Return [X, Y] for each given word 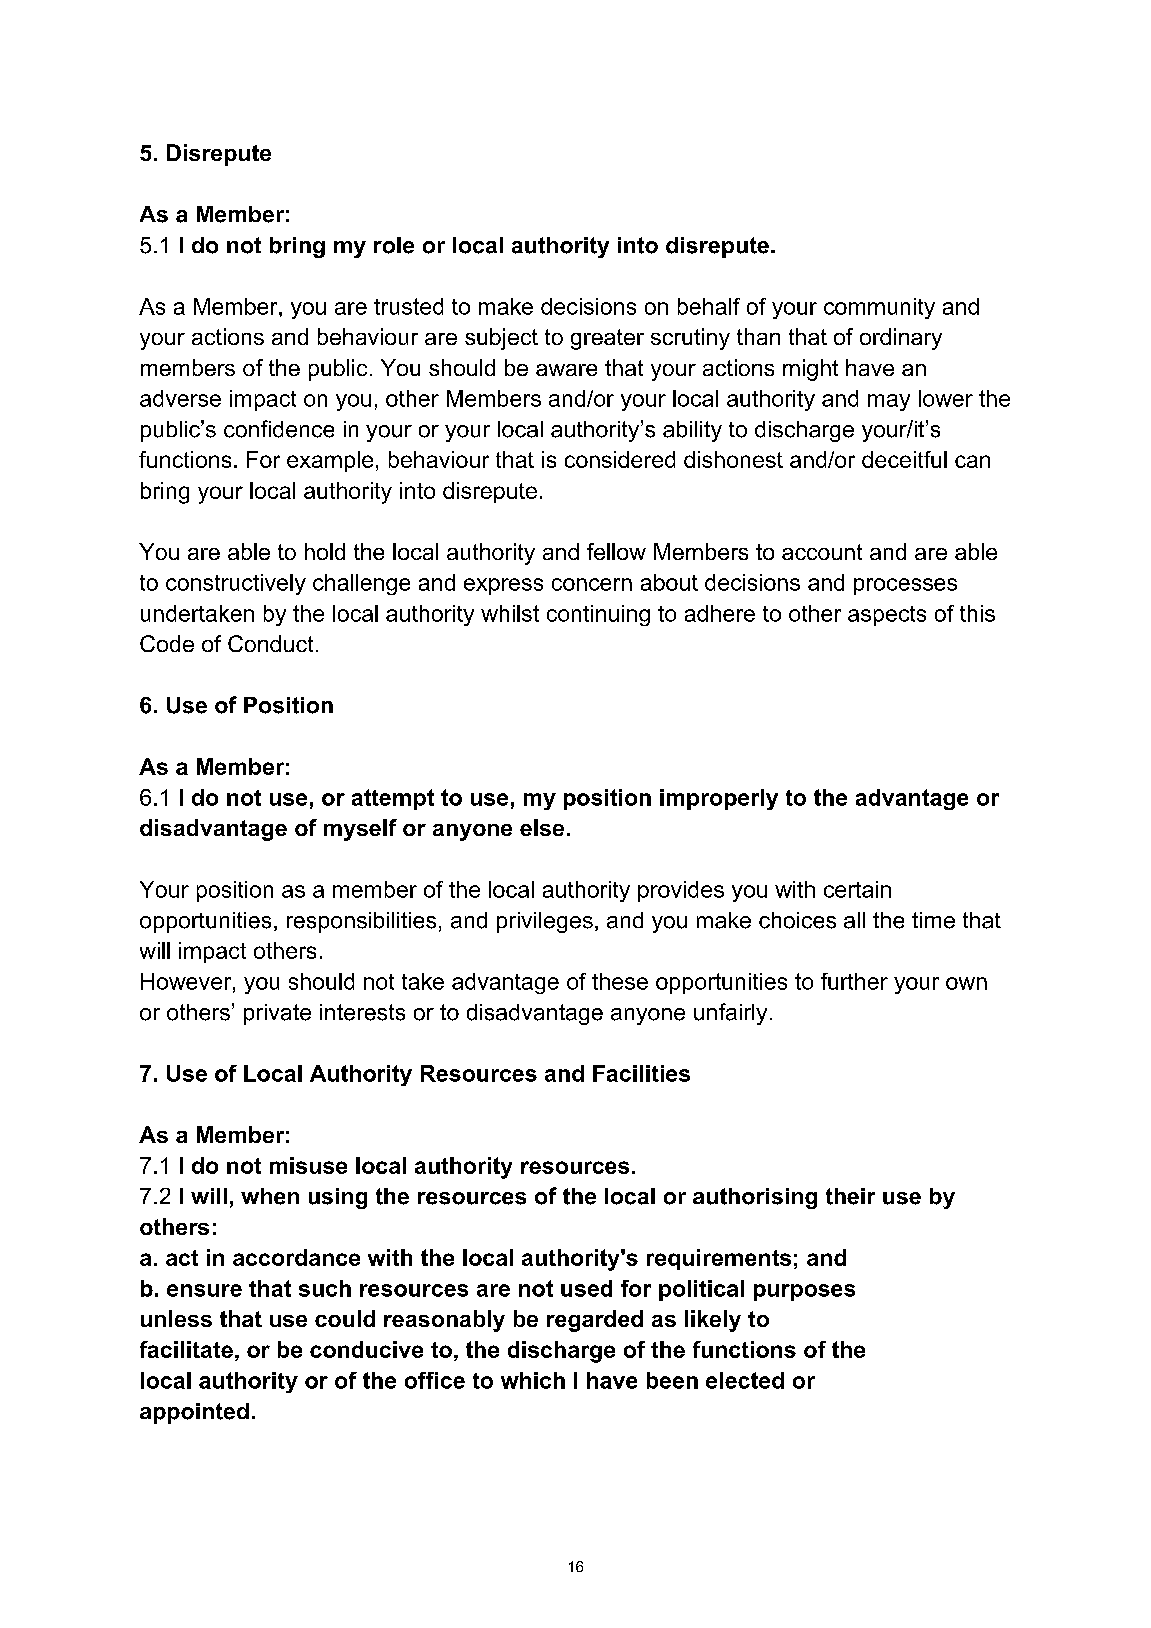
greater [607, 339]
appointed [194, 1413]
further [854, 981]
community [879, 308]
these [620, 981]
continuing [598, 615]
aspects [887, 616]
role [394, 245]
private [277, 1014]
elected [745, 1380]
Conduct [270, 643]
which [533, 1380]
